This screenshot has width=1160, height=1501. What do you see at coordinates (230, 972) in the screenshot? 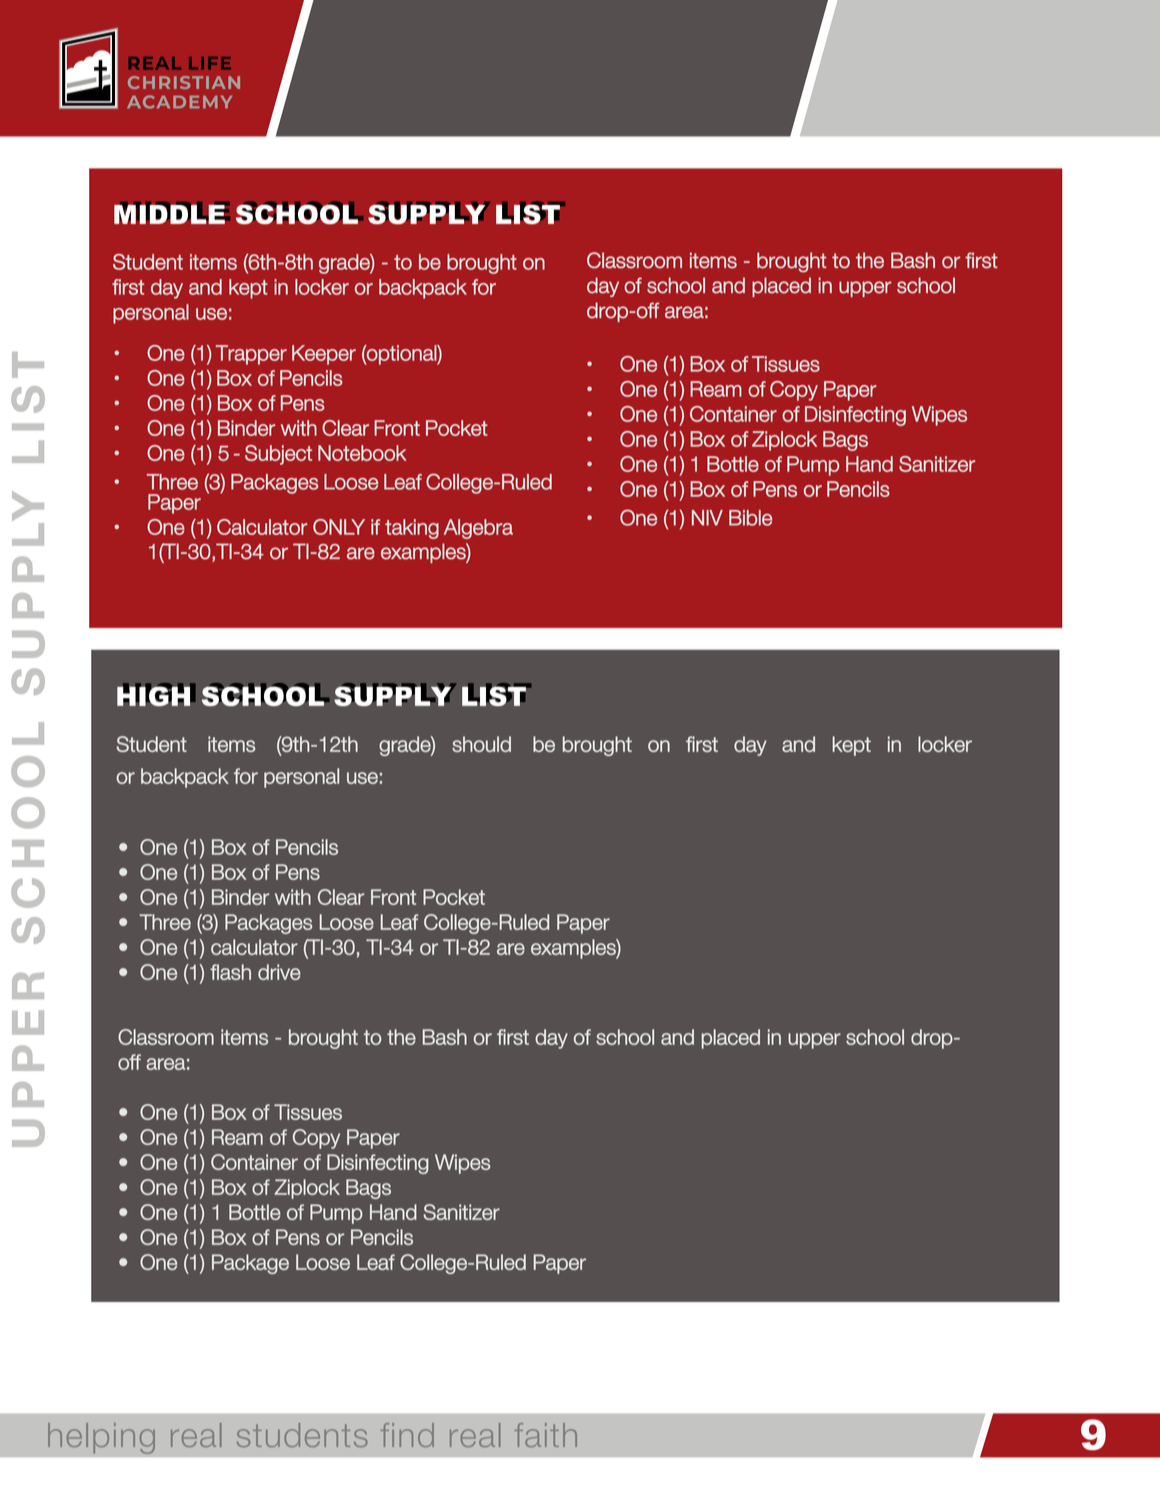
I see `flash` at bounding box center [230, 972].
